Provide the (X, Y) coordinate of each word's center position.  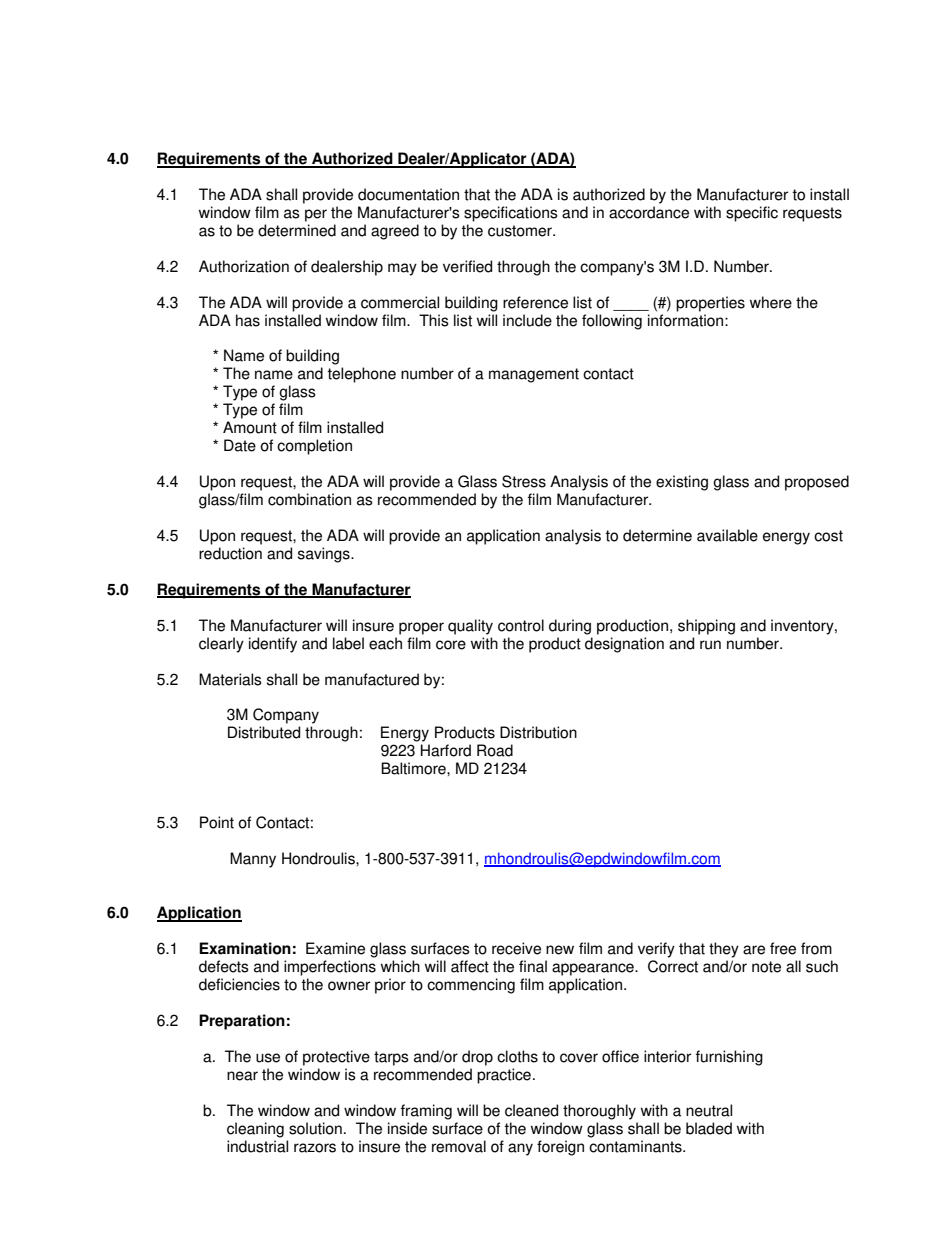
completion (314, 447)
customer (521, 231)
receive (516, 948)
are (754, 950)
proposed (817, 483)
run (710, 645)
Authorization (244, 266)
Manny (253, 860)
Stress (524, 481)
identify (273, 645)
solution (315, 1128)
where (771, 302)
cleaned (531, 1110)
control (521, 625)
